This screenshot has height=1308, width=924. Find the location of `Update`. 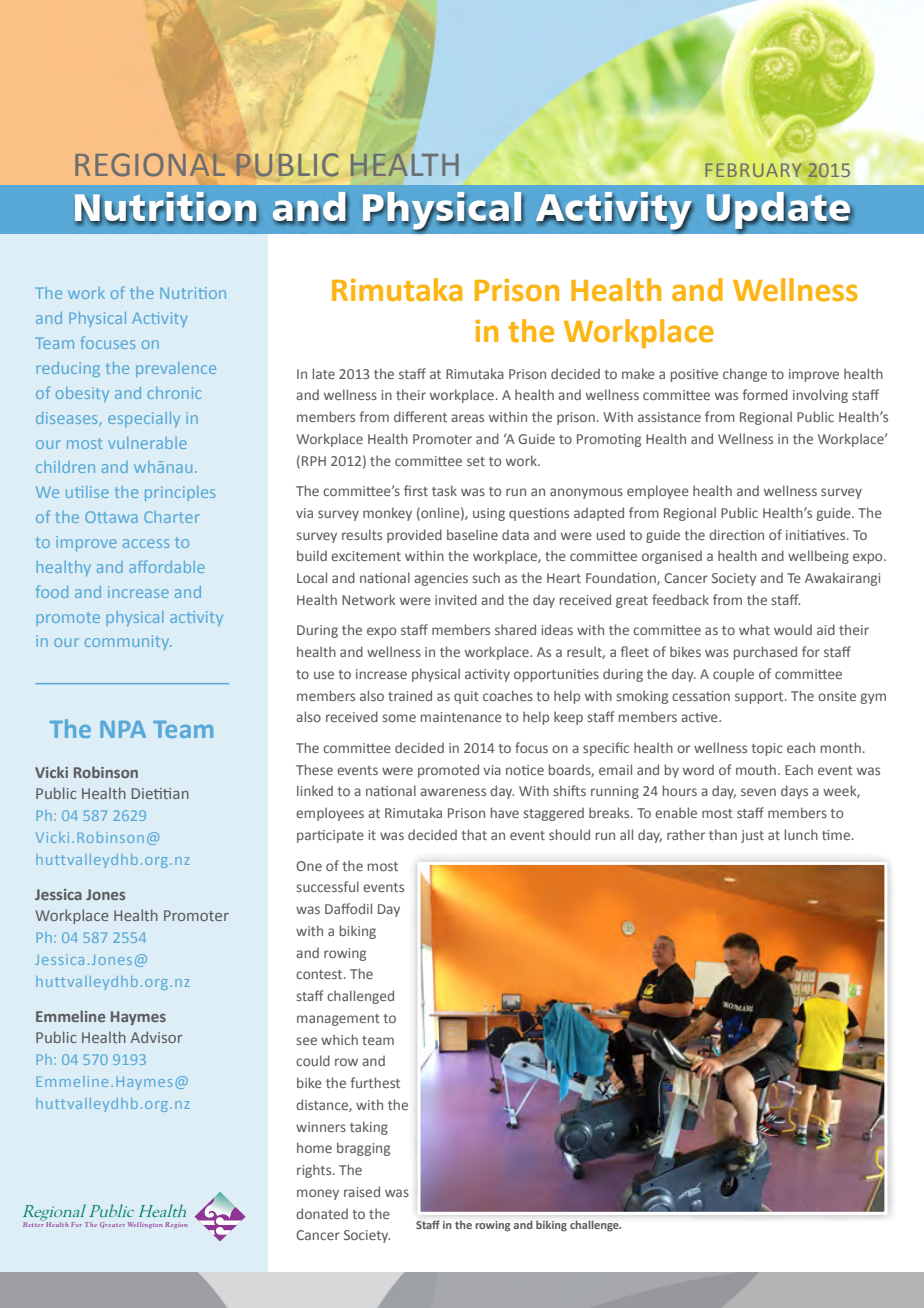

Update is located at coordinates (780, 211).
